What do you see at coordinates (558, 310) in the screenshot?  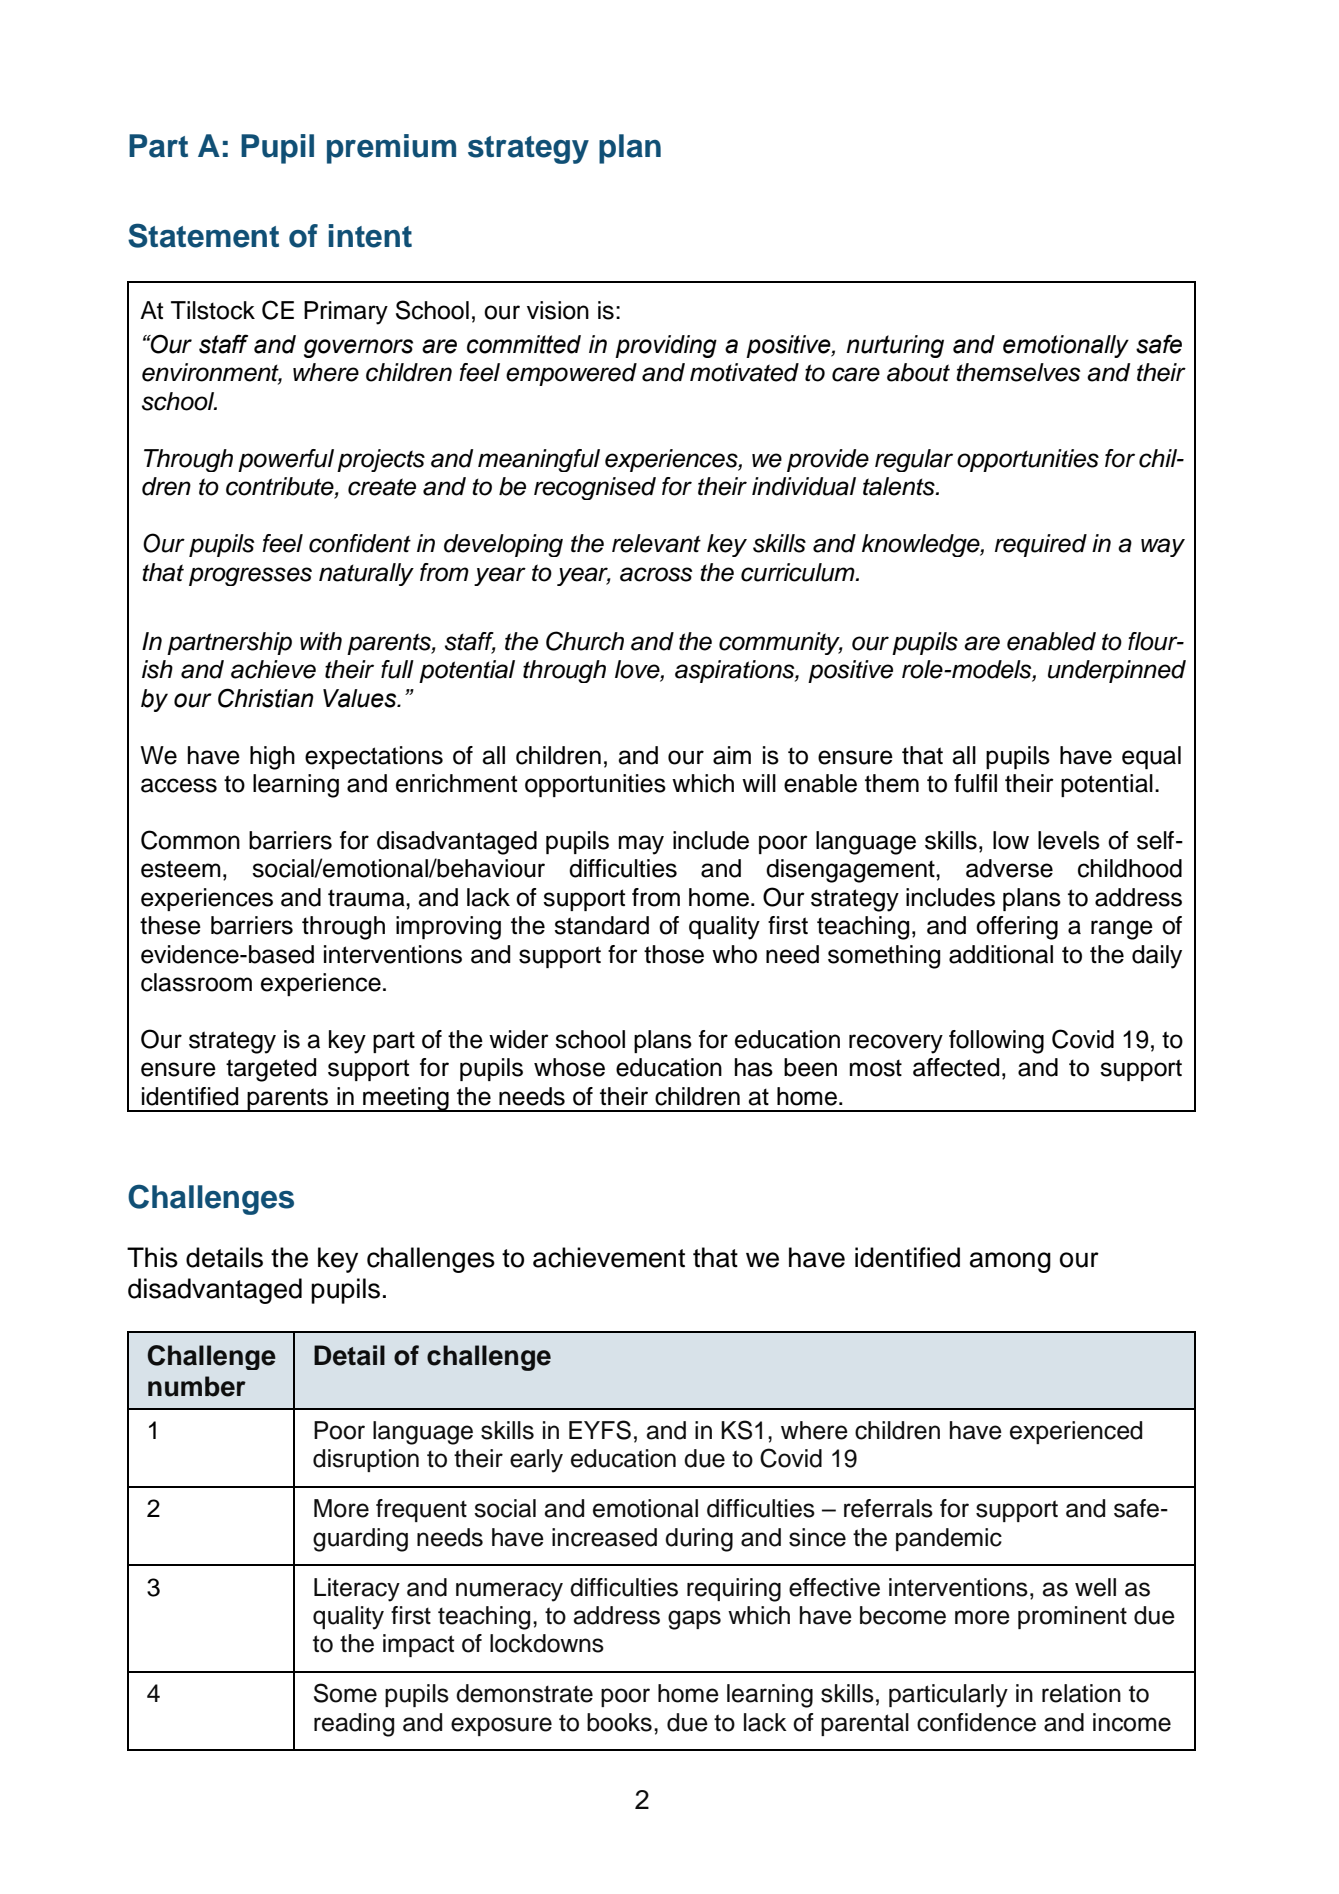 I see `vision` at bounding box center [558, 310].
